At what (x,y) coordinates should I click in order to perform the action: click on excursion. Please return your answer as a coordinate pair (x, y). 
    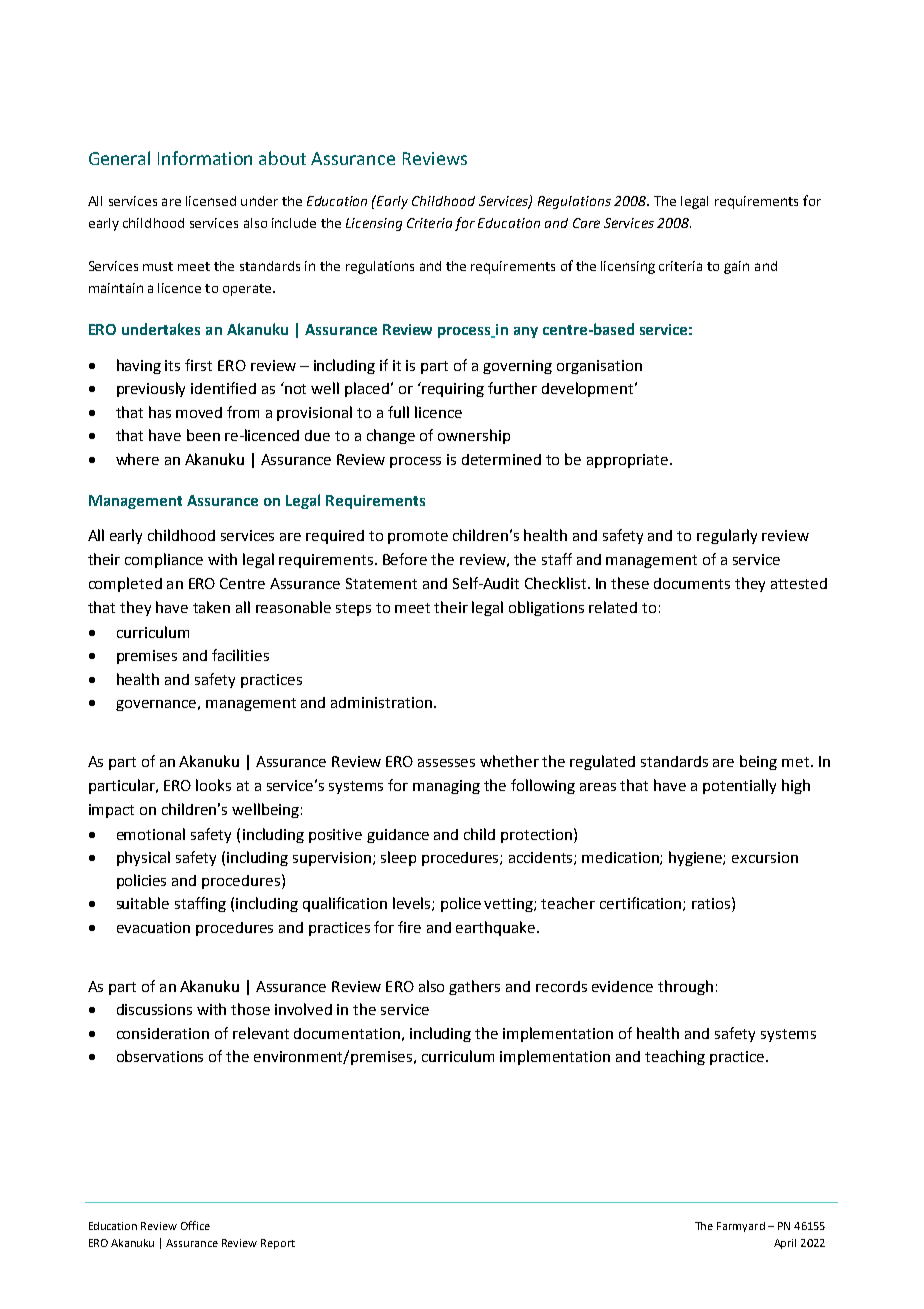
    Looking at the image, I should click on (765, 857).
